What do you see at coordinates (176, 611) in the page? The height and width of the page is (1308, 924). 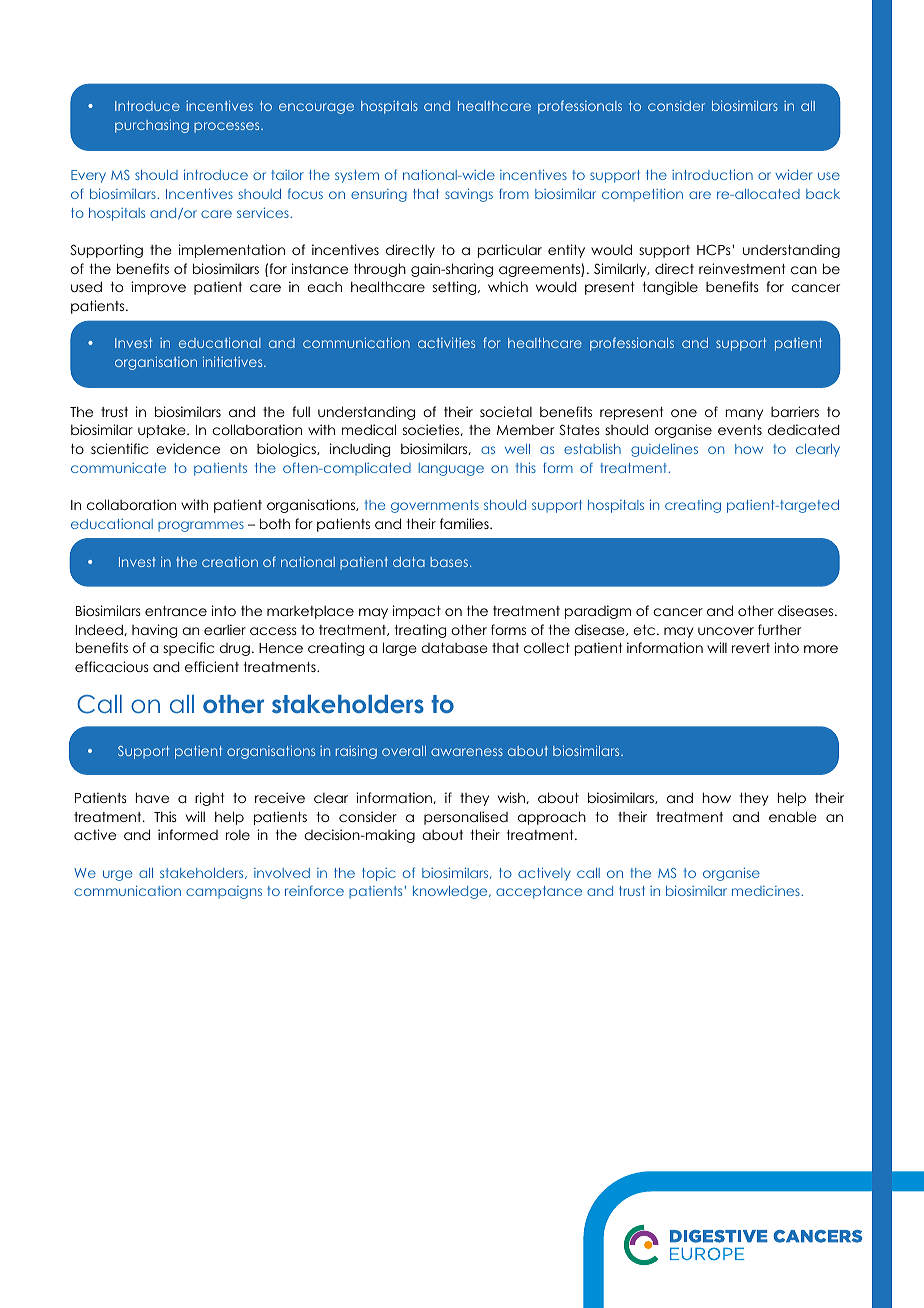 I see `entrance` at bounding box center [176, 611].
